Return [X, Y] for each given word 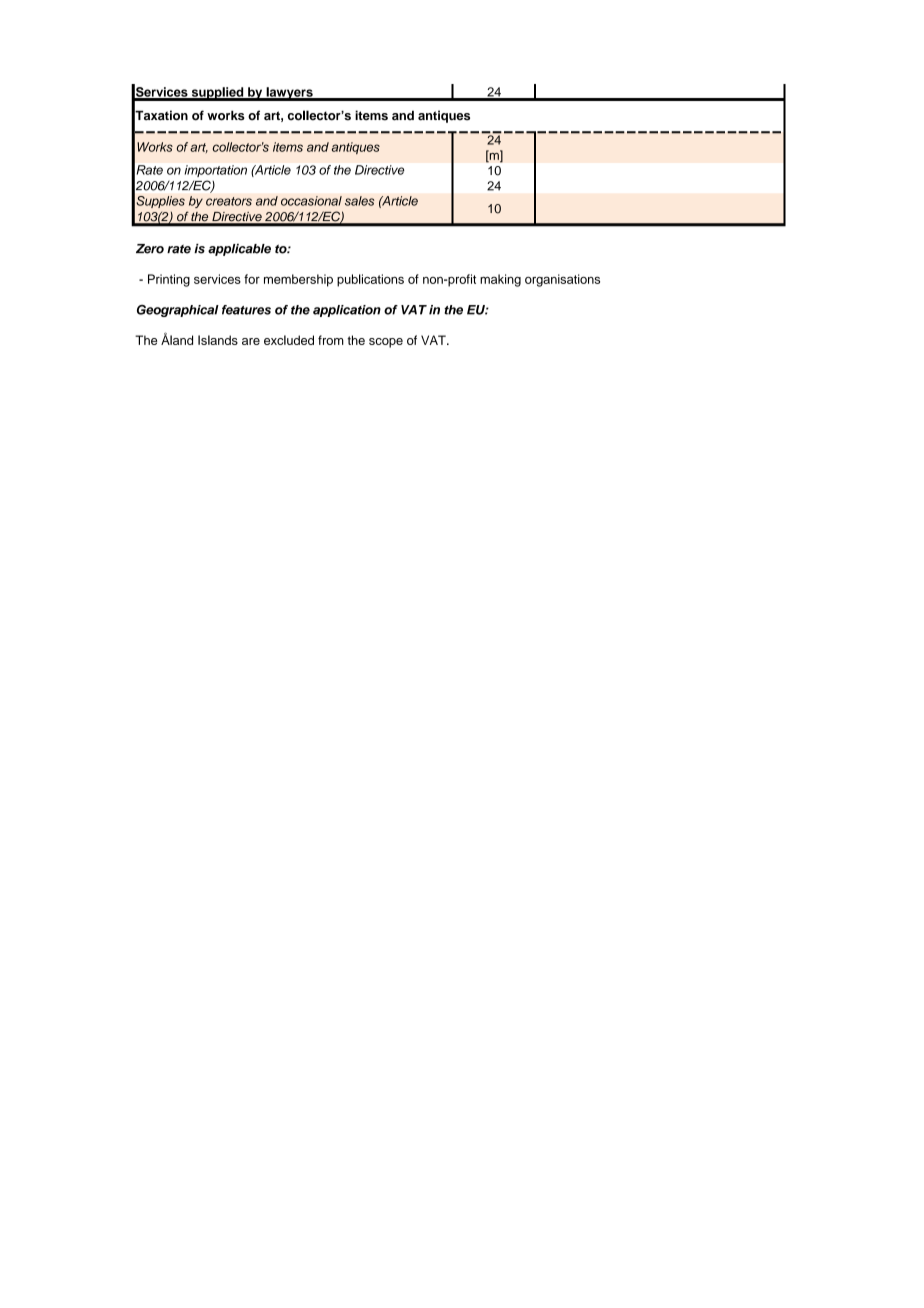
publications [370, 280]
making [500, 280]
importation [216, 171]
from [331, 340]
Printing [169, 280]
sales [359, 201]
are [251, 341]
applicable [239, 250]
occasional [311, 201]
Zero [150, 249]
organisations [562, 280]
